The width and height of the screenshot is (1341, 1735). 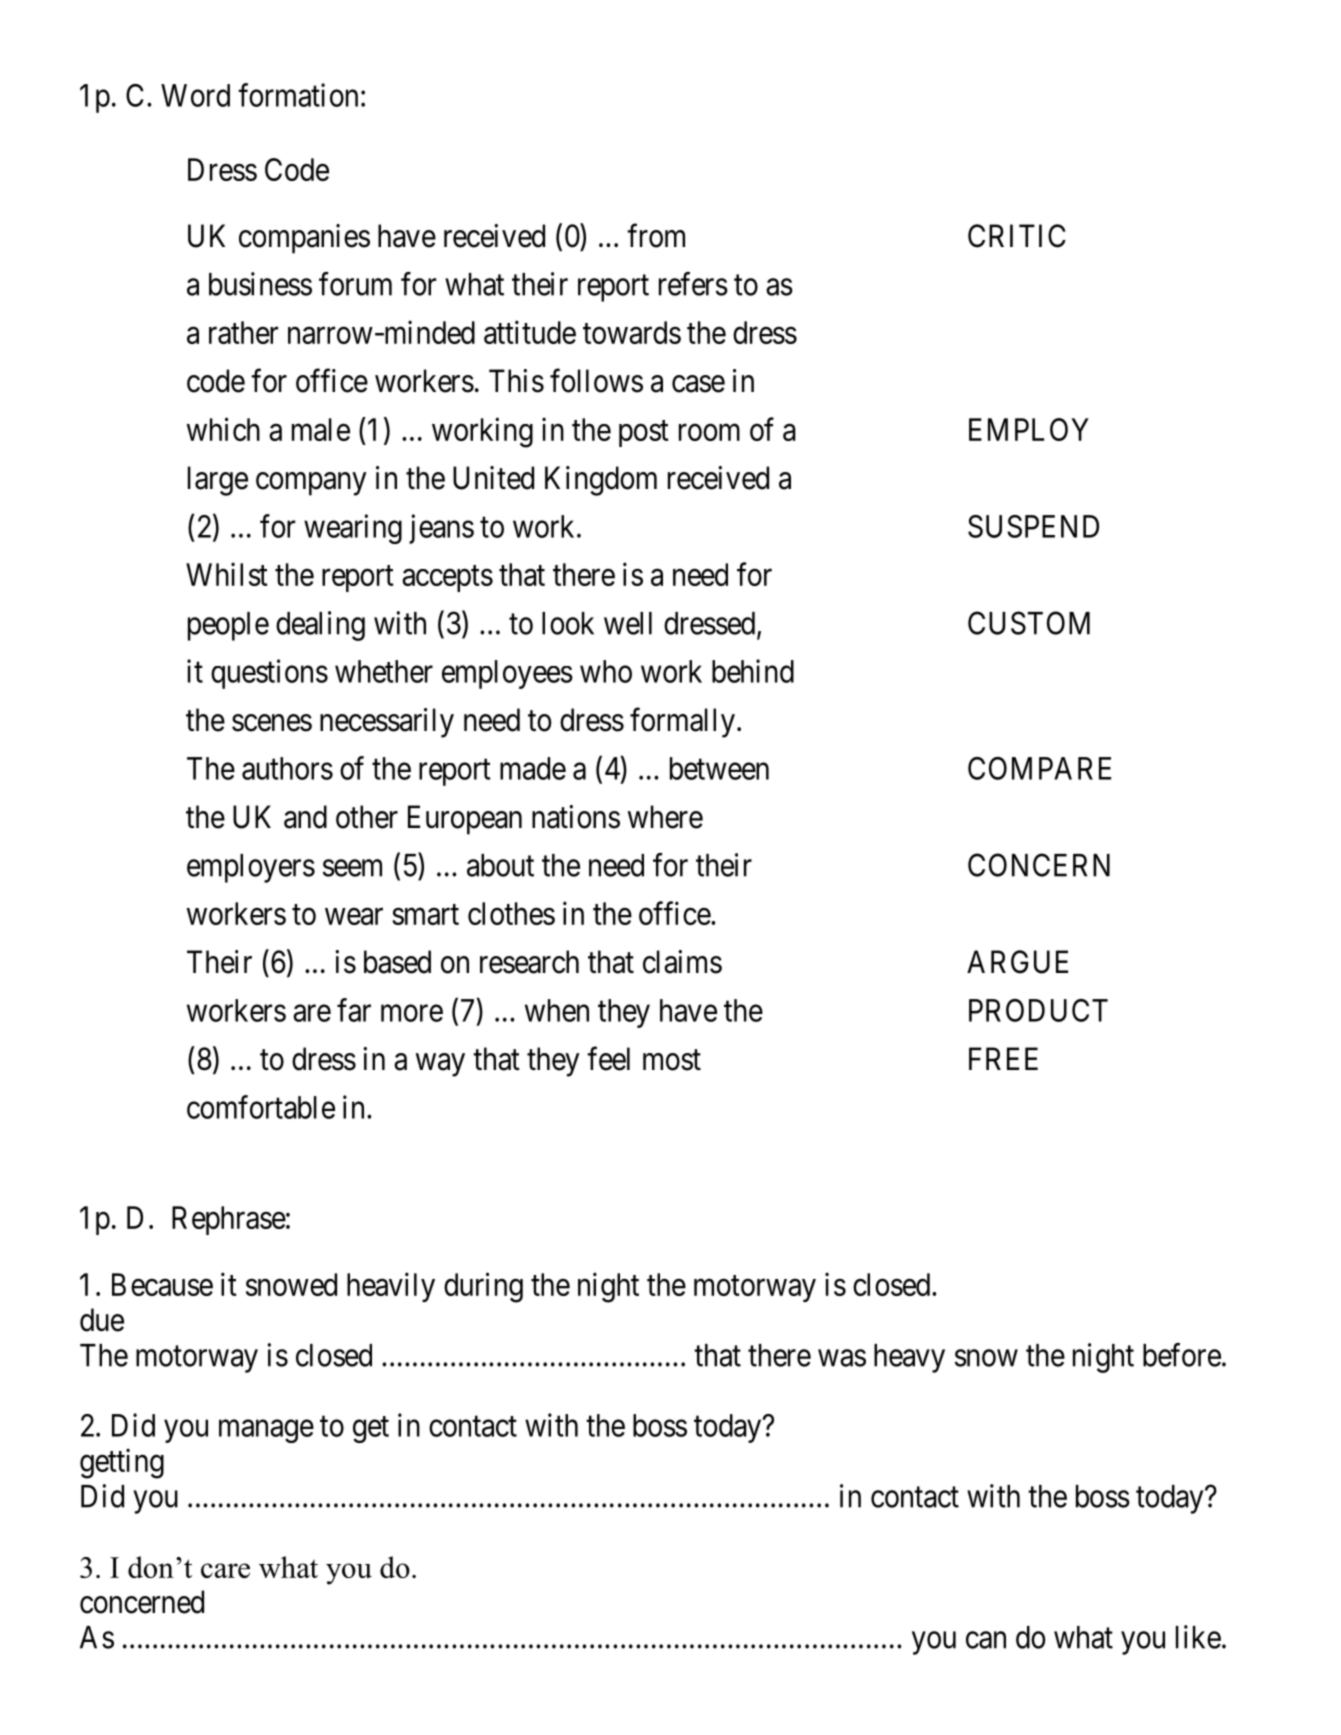 I want to click on Word, so click(x=195, y=95).
